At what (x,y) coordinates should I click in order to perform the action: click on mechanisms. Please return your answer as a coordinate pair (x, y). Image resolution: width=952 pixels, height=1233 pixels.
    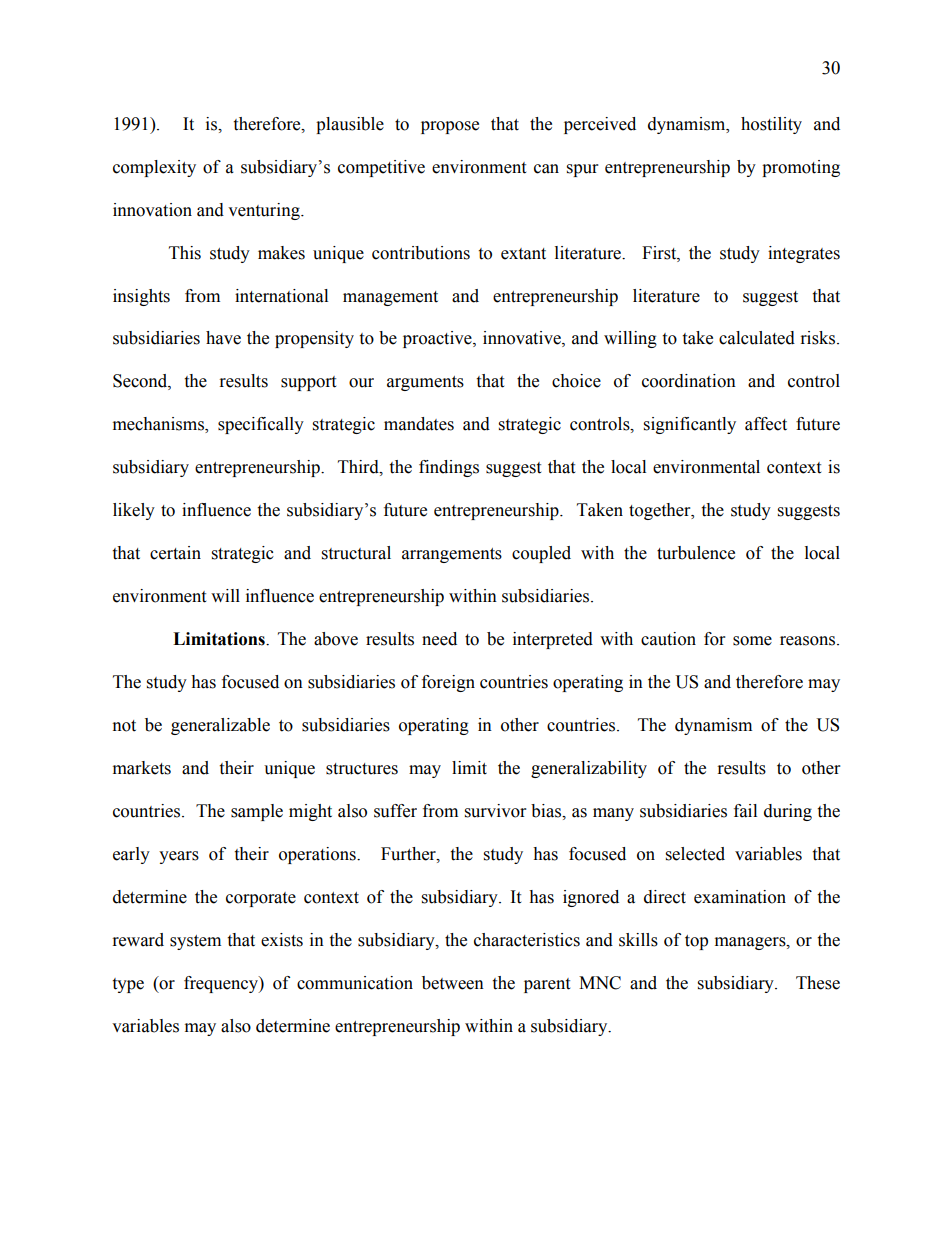
    Looking at the image, I should click on (159, 425).
